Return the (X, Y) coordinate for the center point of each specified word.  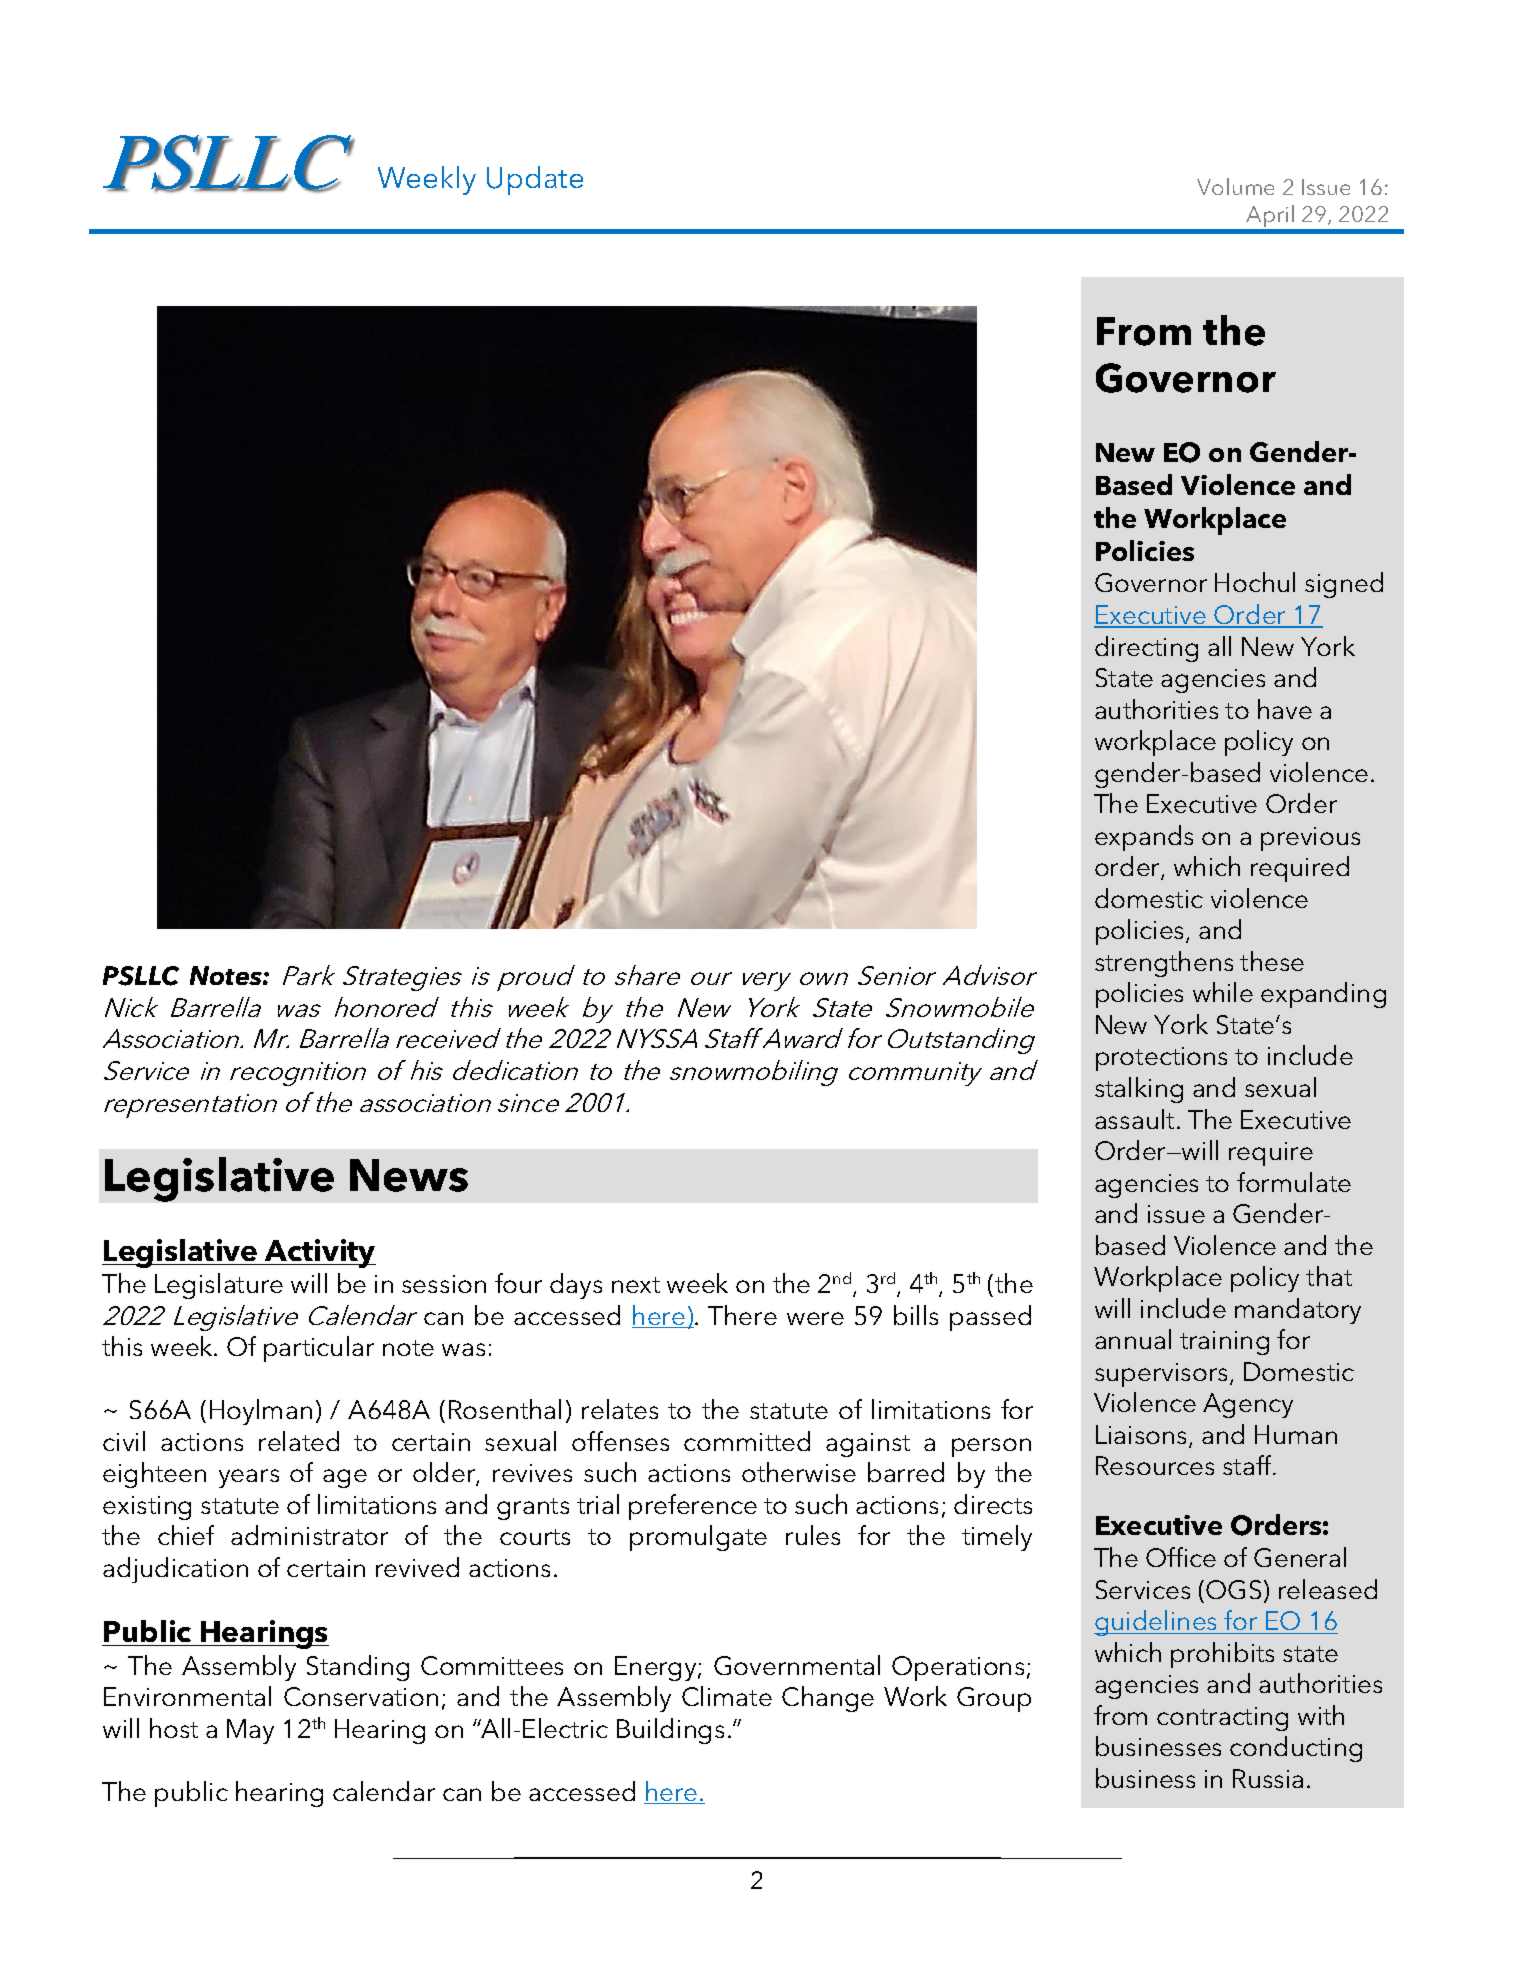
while (1223, 992)
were (815, 1318)
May (250, 1731)
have (1285, 709)
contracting (1222, 1719)
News (409, 1175)
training (1224, 1343)
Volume (1235, 186)
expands (1144, 838)
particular (319, 1349)
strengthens (1164, 964)
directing (1146, 649)
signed (1344, 585)
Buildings (670, 1731)
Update (535, 180)
